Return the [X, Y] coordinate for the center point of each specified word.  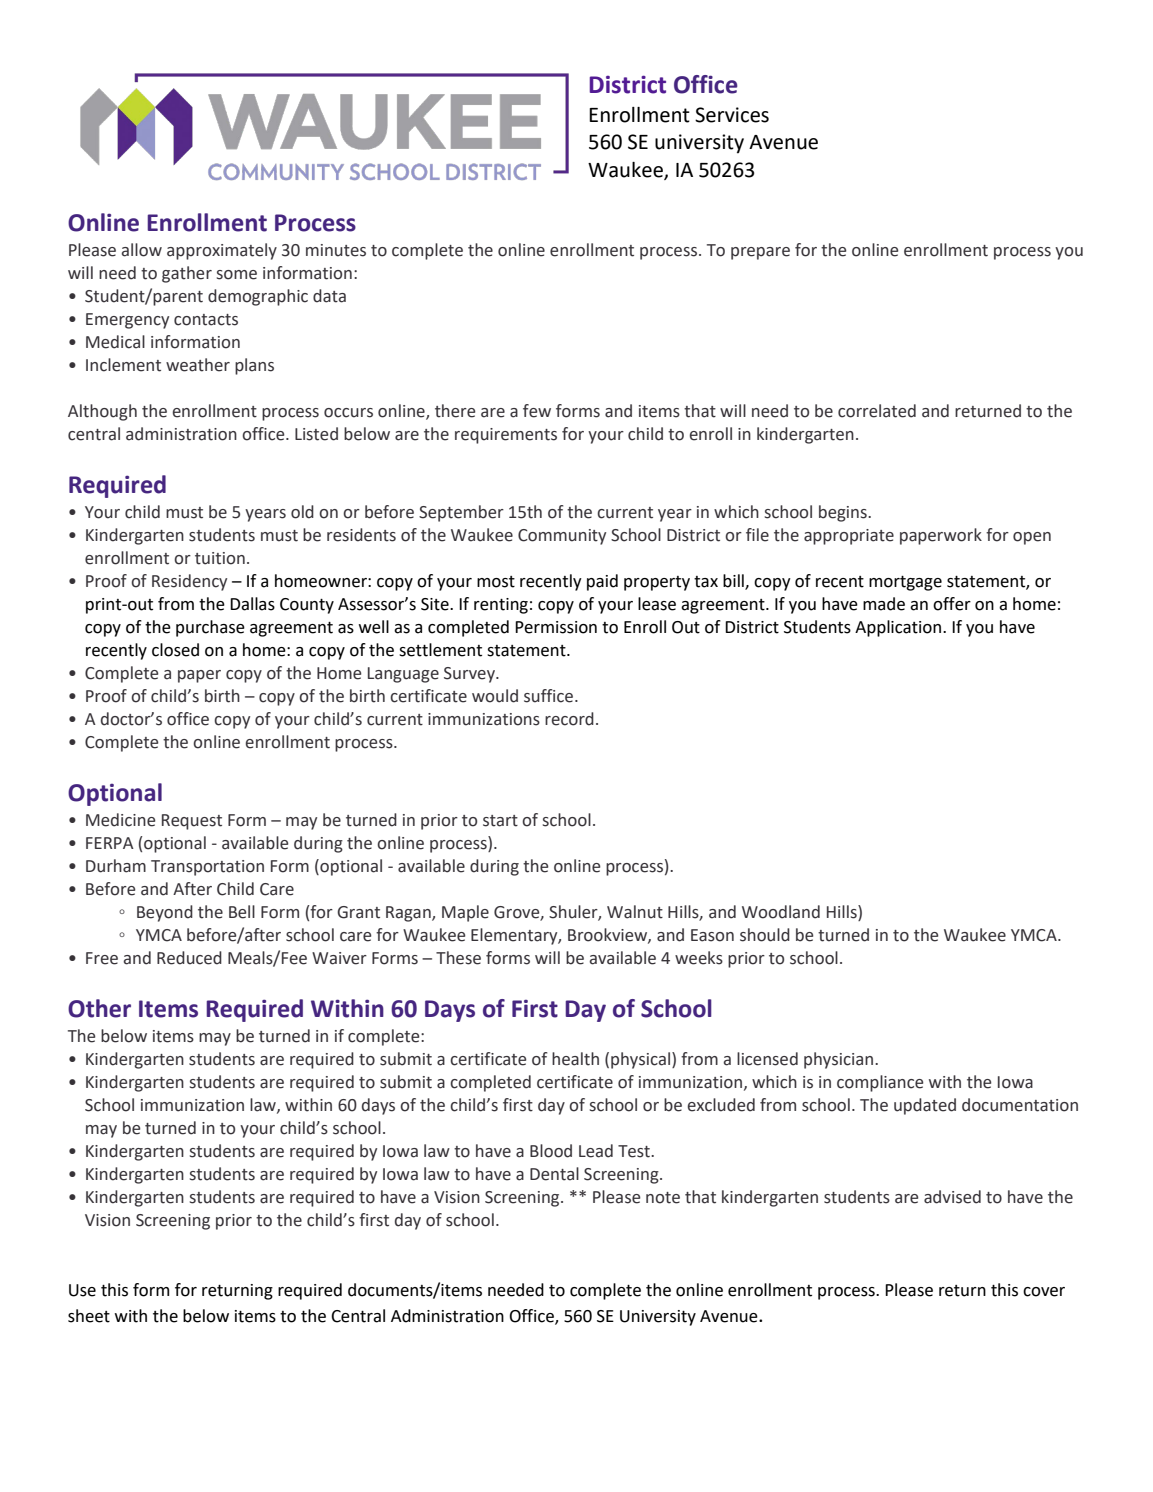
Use [82, 1290]
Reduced [189, 958]
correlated [877, 411]
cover [1044, 1292]
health [575, 1059]
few [537, 411]
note [663, 1198]
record [569, 719]
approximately [222, 251]
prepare [760, 253]
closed [175, 650]
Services [732, 115]
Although [102, 412]
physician [838, 1060]
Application [898, 628]
